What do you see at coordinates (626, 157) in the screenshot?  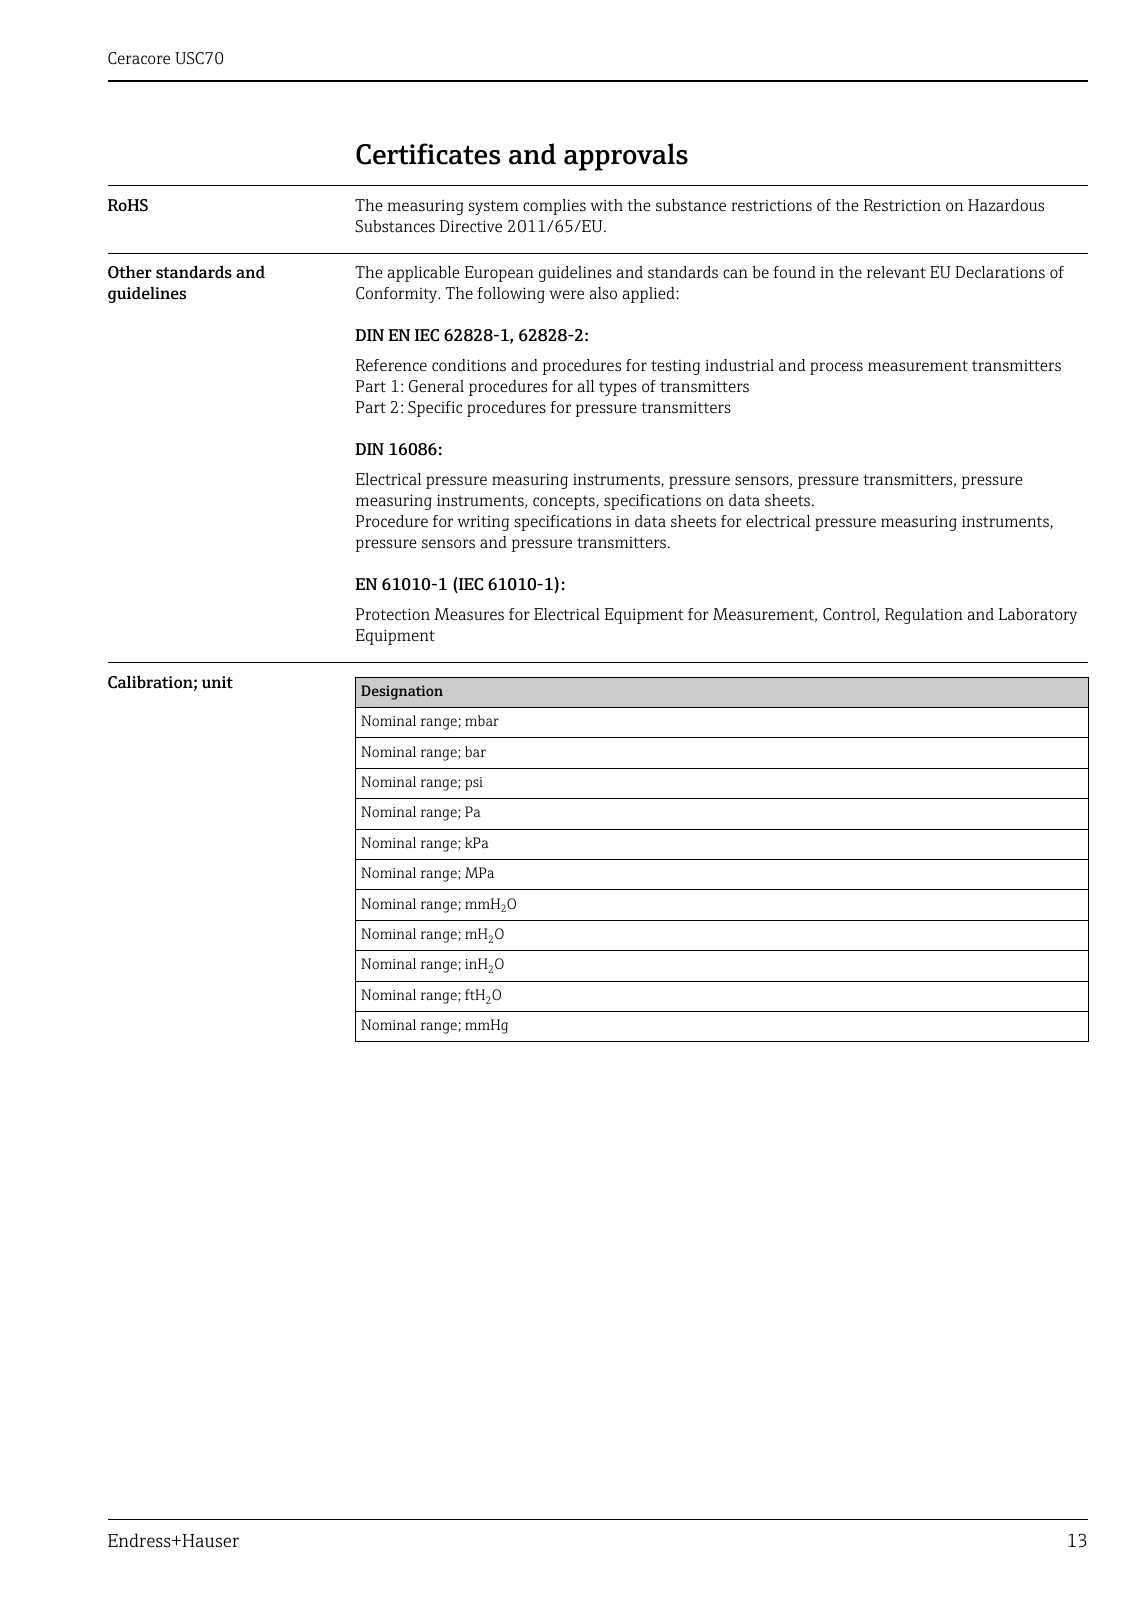 I see `approvals` at bounding box center [626, 157].
